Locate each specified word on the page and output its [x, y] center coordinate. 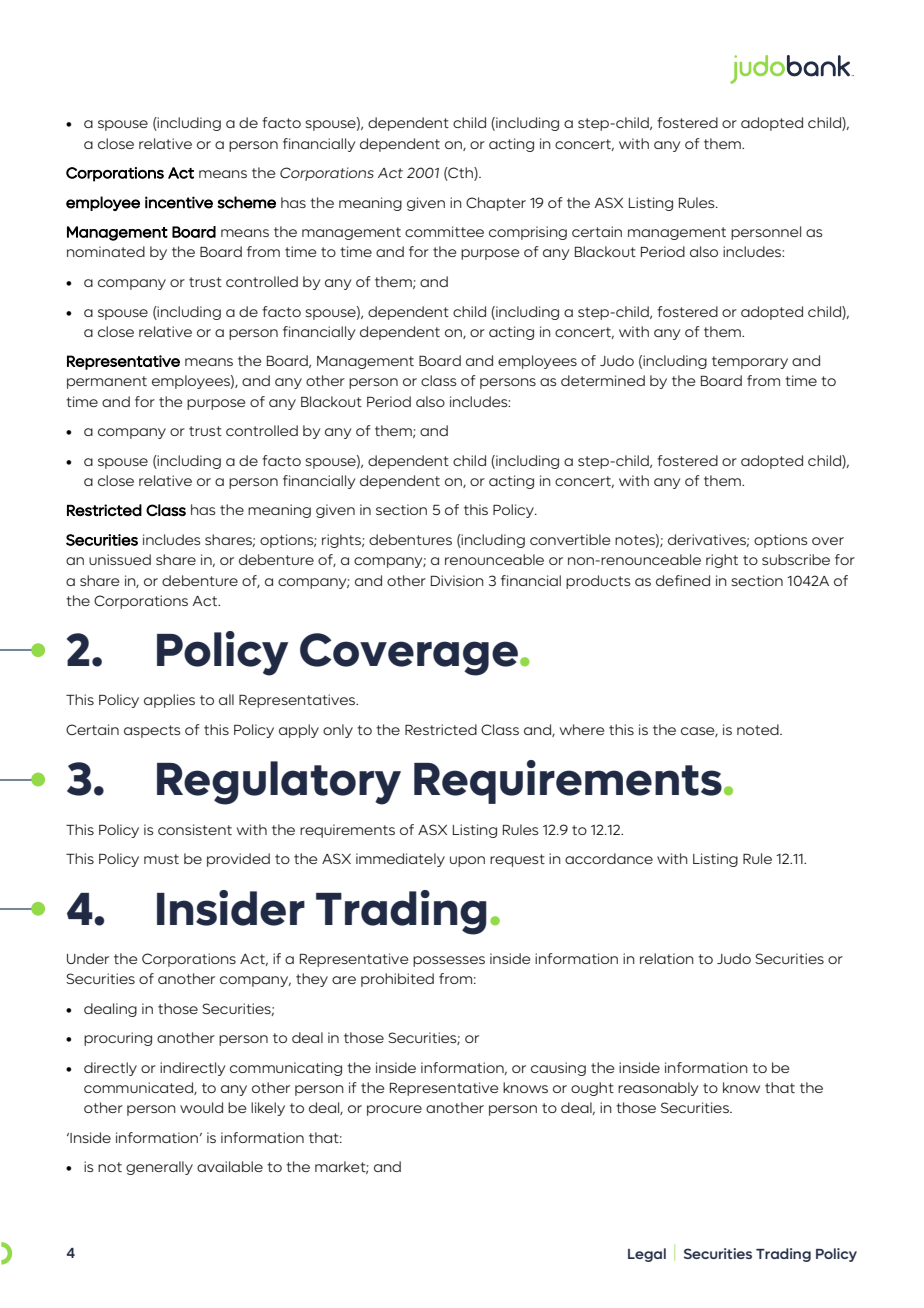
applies [169, 701]
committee [444, 231]
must [161, 859]
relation [667, 958]
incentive [179, 202]
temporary [750, 362]
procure [394, 1110]
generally [159, 1168]
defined [683, 580]
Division [457, 580]
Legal [647, 1255]
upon [467, 861]
